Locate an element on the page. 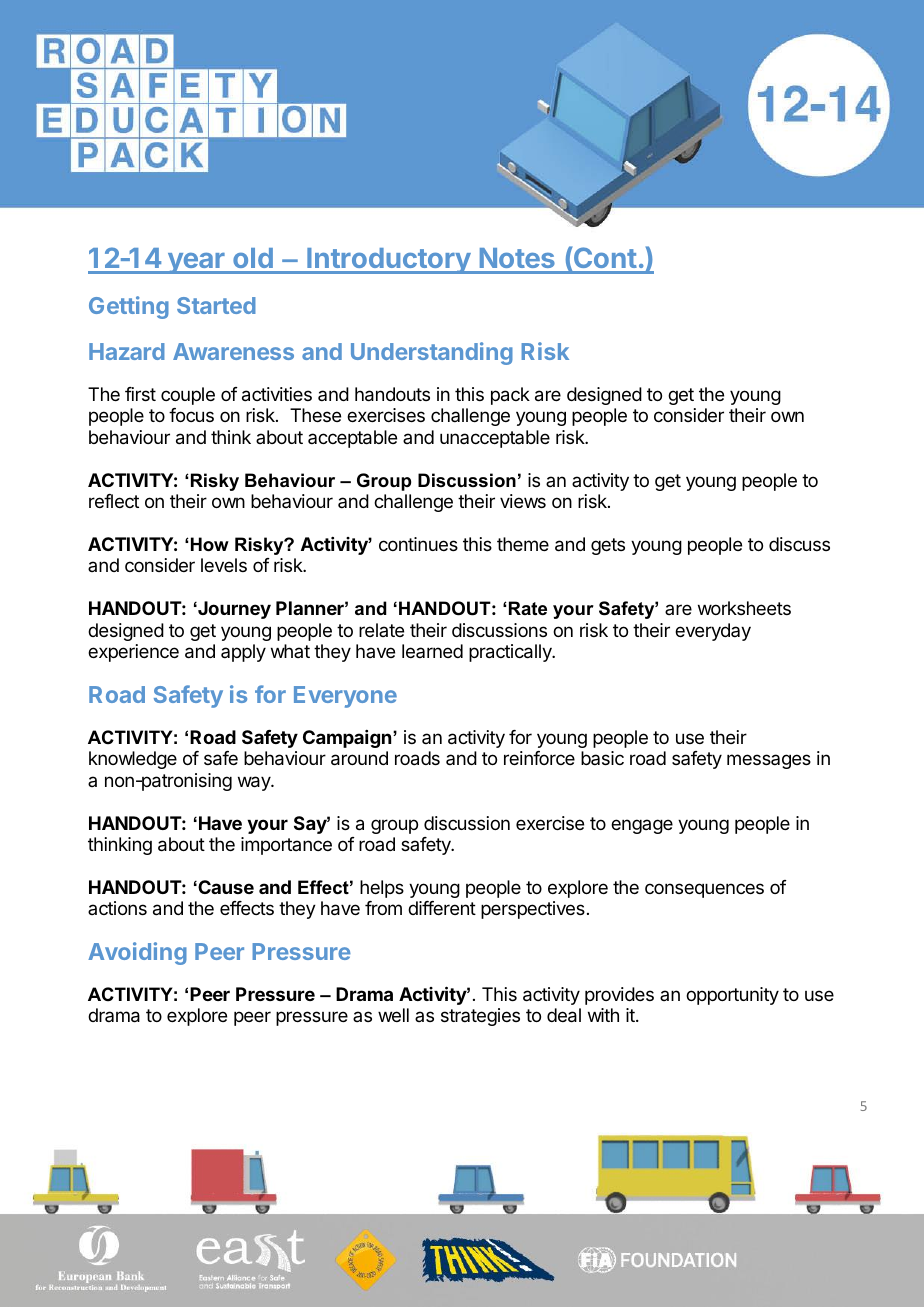 This document has width=924, height=1307. views is located at coordinates (523, 501).
